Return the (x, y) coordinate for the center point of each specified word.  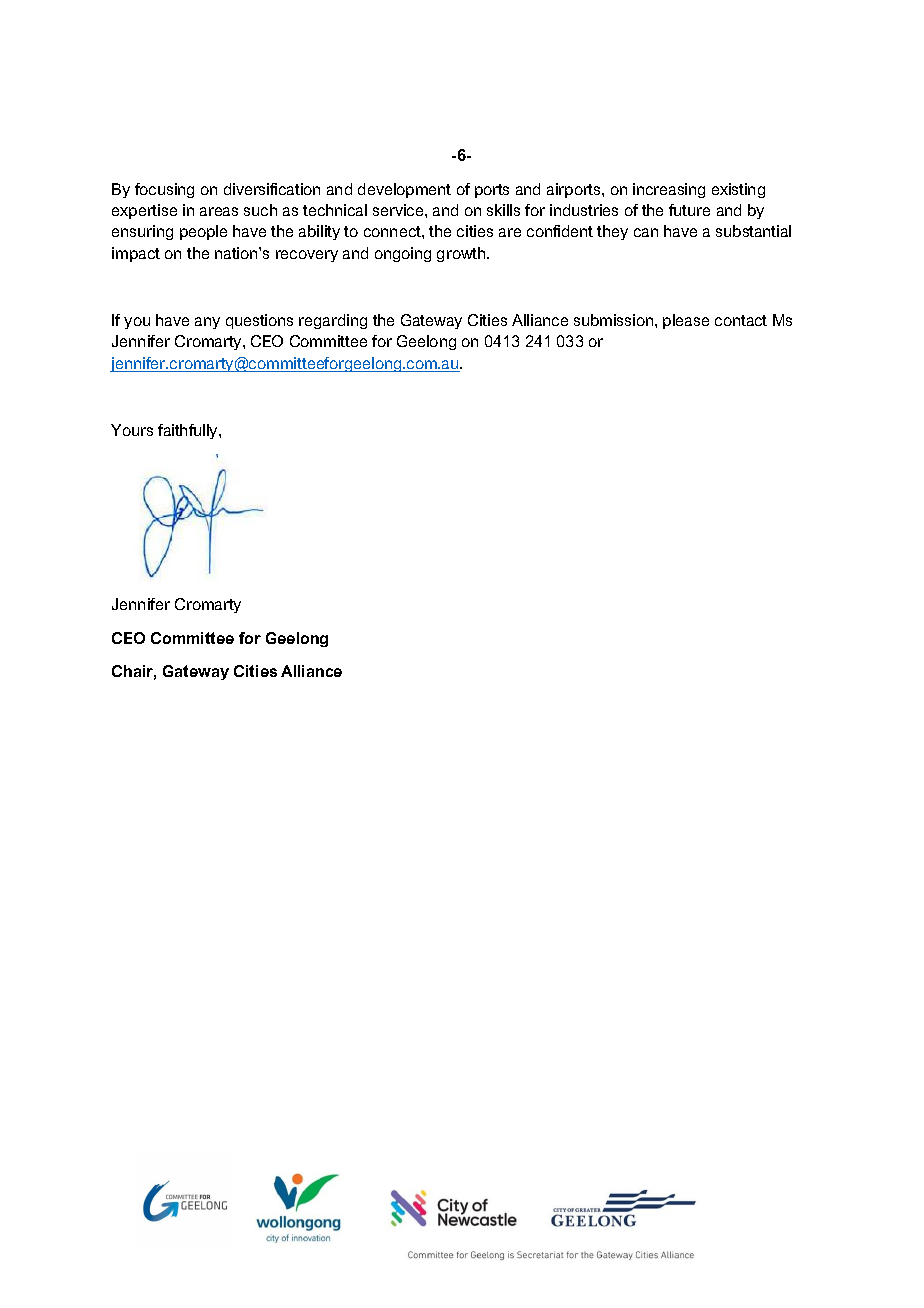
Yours (132, 430)
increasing (669, 190)
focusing (164, 190)
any (207, 323)
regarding (333, 321)
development (404, 190)
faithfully (189, 431)
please (686, 321)
